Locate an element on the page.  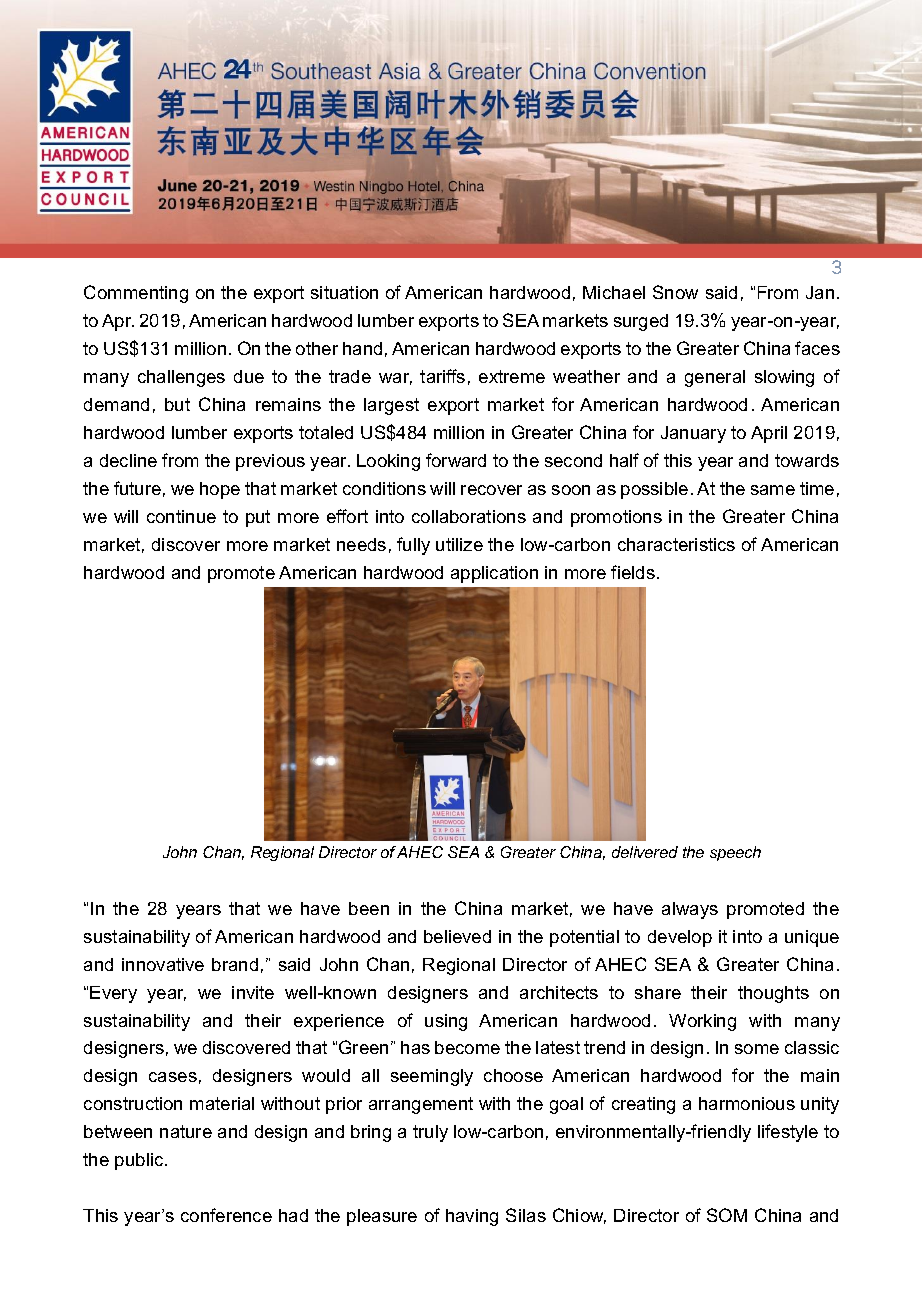
Commenting is located at coordinates (136, 294).
